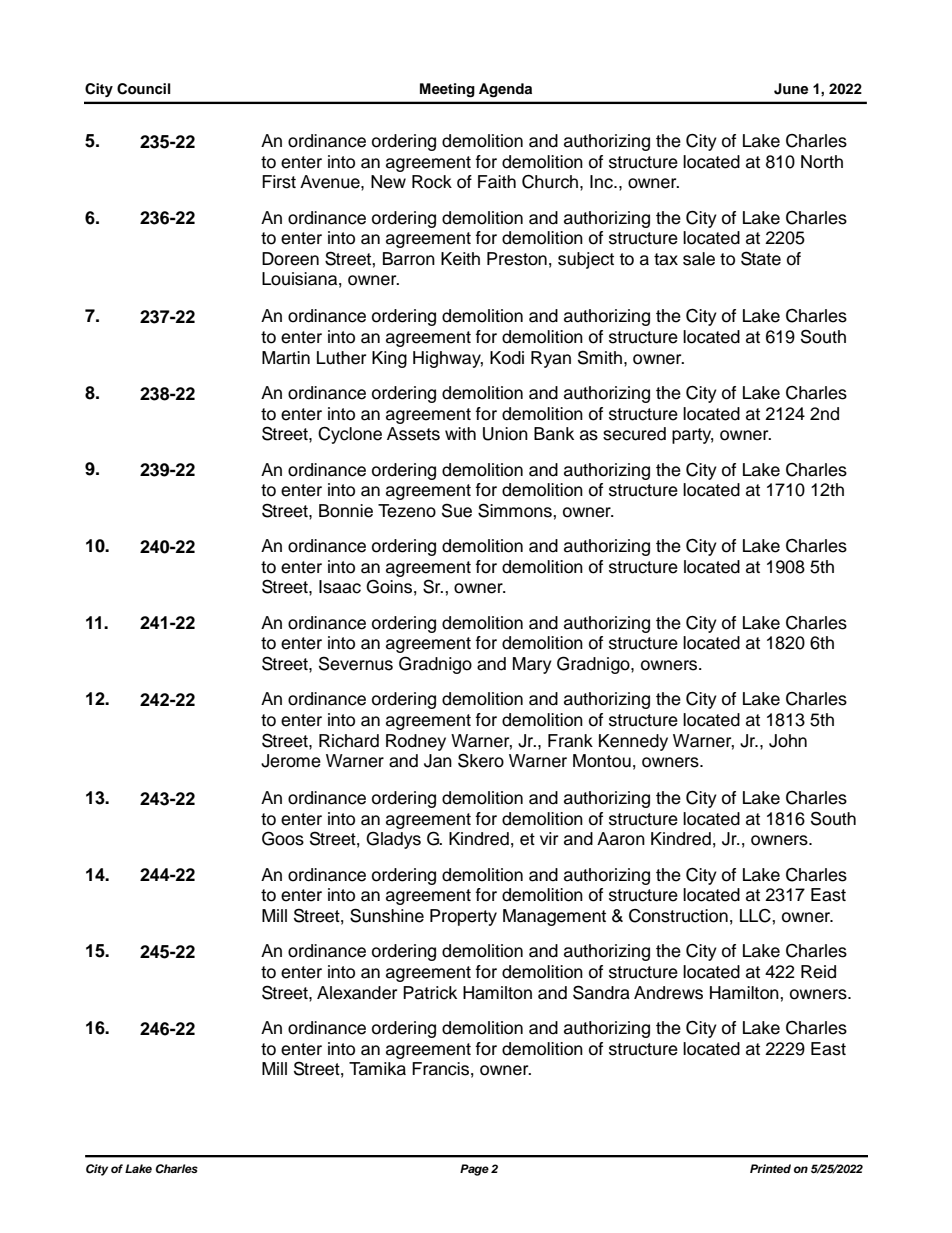 This page has height=1233, width=952. I want to click on Council, so click(144, 89).
